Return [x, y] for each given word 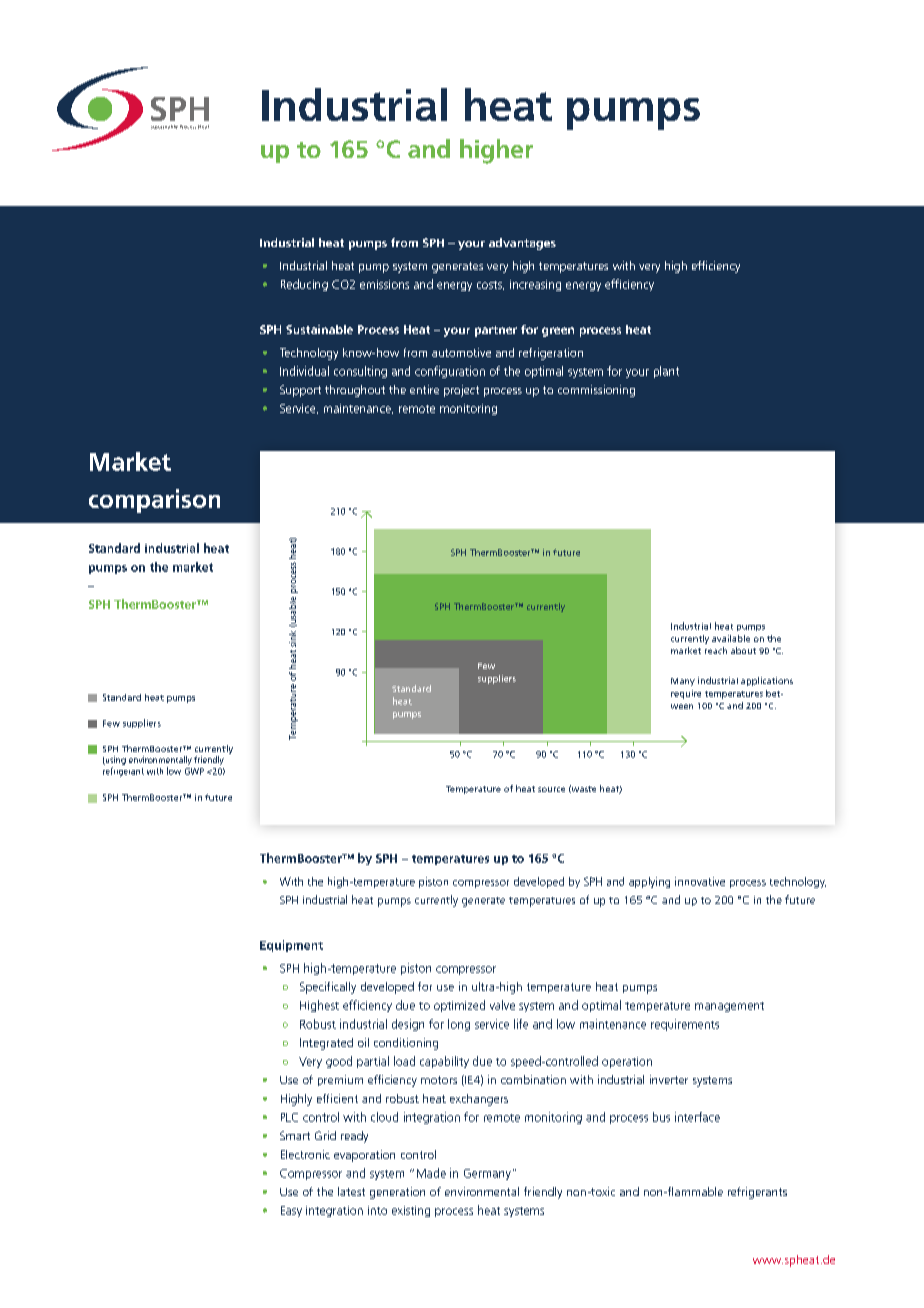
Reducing [304, 285]
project [461, 391]
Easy [291, 1211]
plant [666, 372]
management [729, 1007]
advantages [522, 244]
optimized [459, 1006]
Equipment [291, 946]
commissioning [596, 391]
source [551, 789]
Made [431, 1173]
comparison [154, 501]
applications [767, 681]
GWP [194, 771]
